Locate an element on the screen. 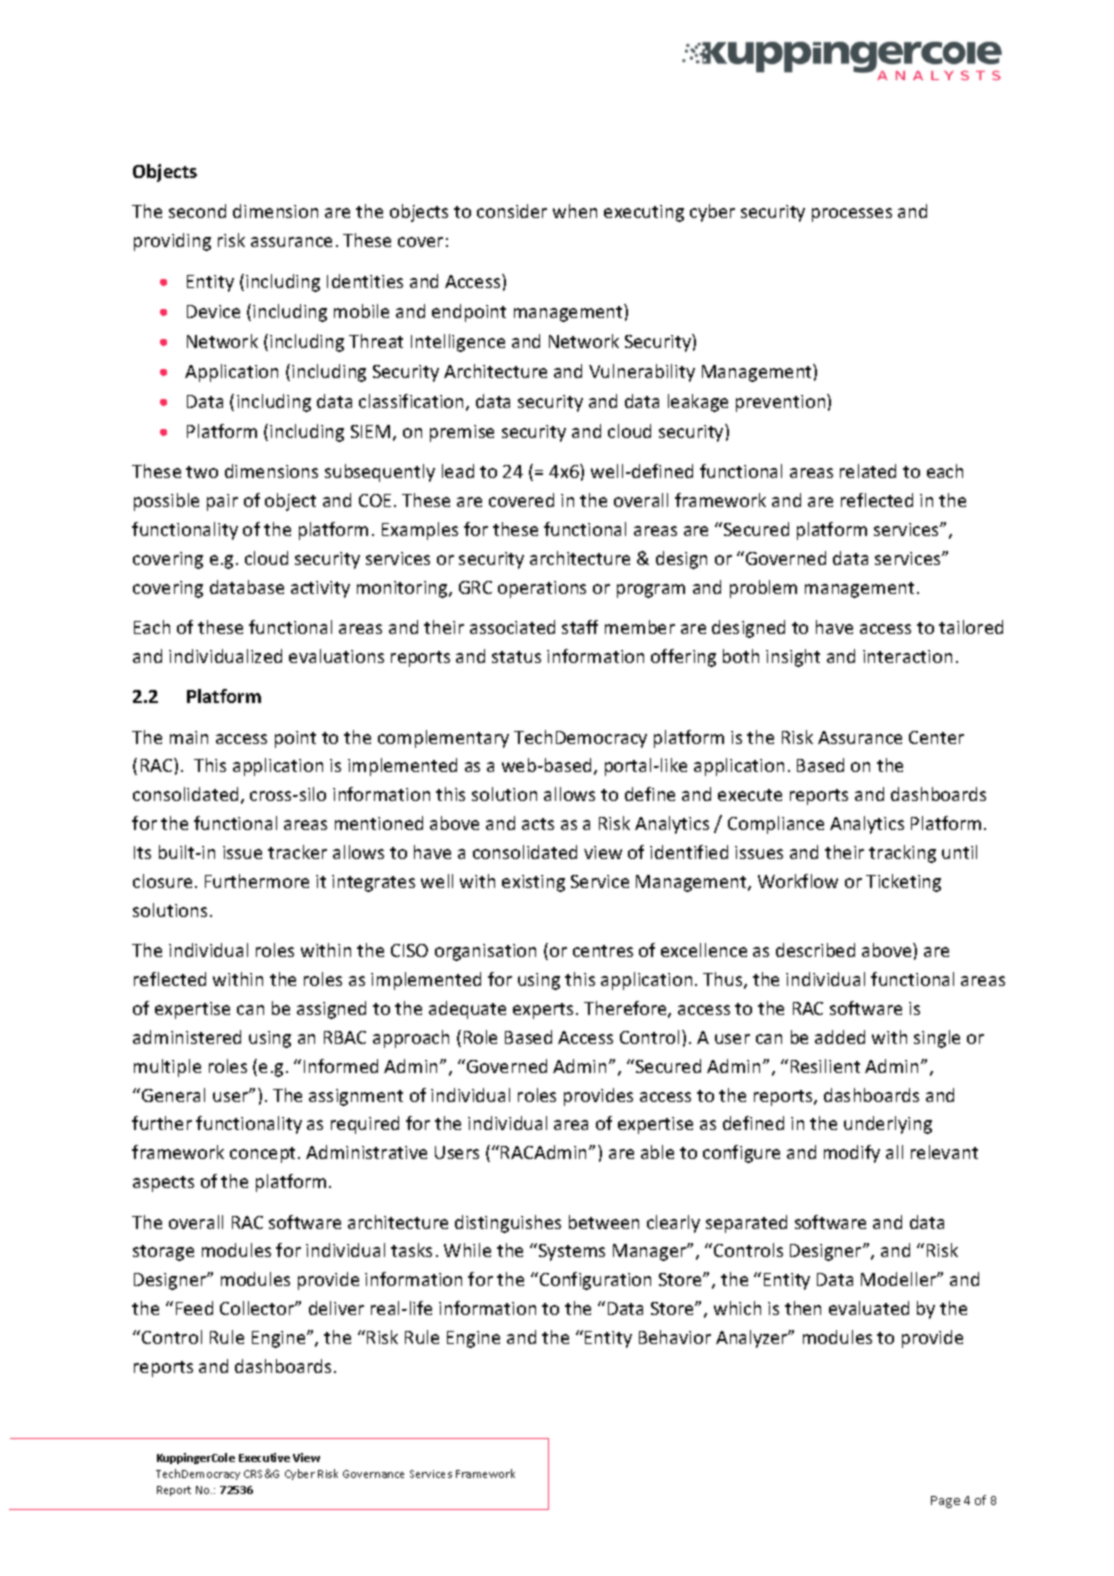  Executive is located at coordinates (264, 1457).
